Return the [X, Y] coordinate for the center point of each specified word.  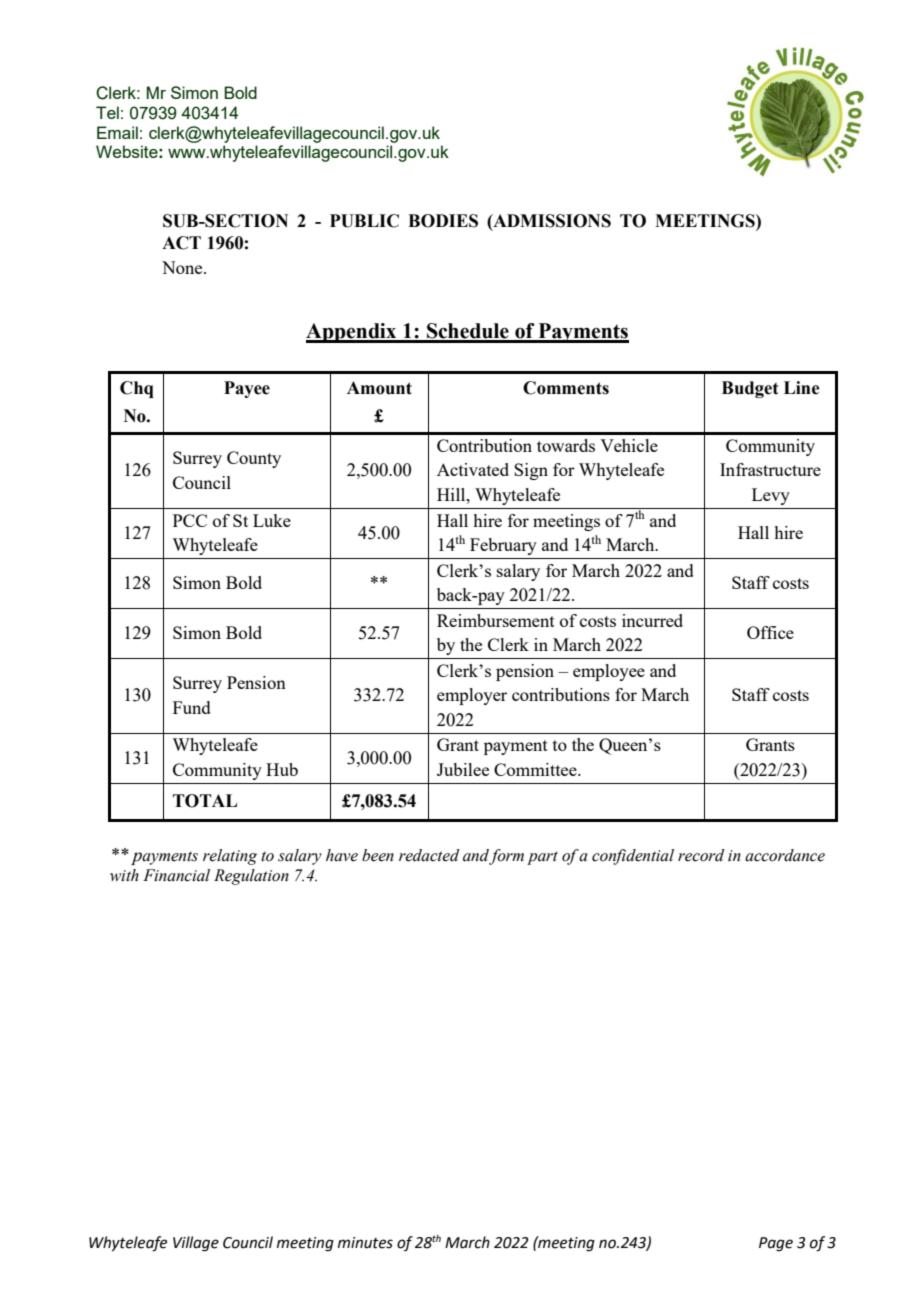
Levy [771, 496]
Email [117, 132]
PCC [190, 520]
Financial [176, 875]
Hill [452, 494]
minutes [365, 1243]
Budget [750, 389]
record [701, 855]
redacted [429, 855]
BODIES [443, 221]
